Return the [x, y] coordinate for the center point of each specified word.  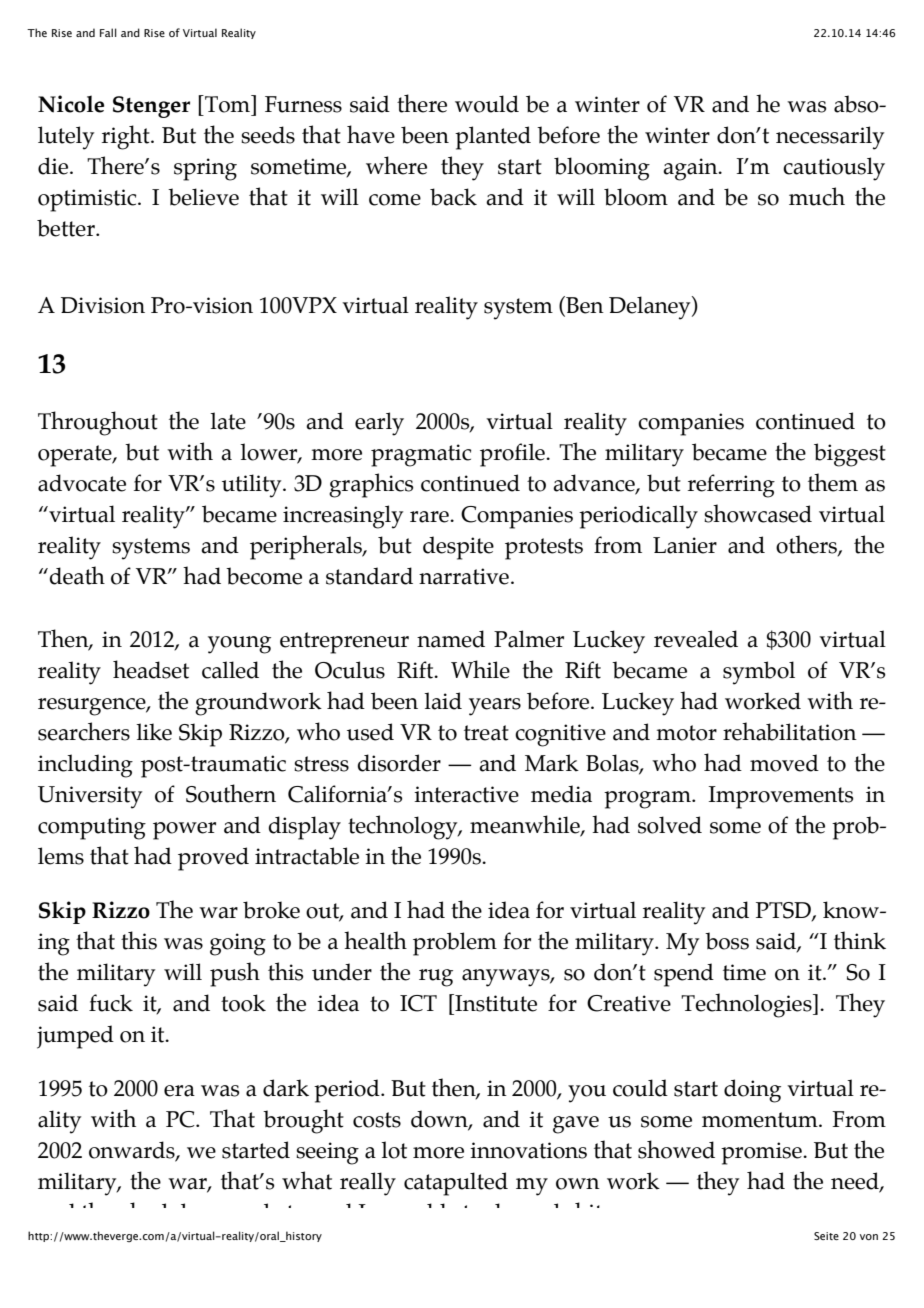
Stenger [151, 107]
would [487, 104]
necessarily [830, 138]
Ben [584, 306]
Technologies [747, 1005]
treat [486, 733]
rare [430, 517]
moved [784, 763]
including [85, 766]
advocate [82, 483]
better [67, 228]
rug [436, 978]
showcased [758, 513]
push [235, 974]
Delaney [651, 308]
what [307, 1180]
